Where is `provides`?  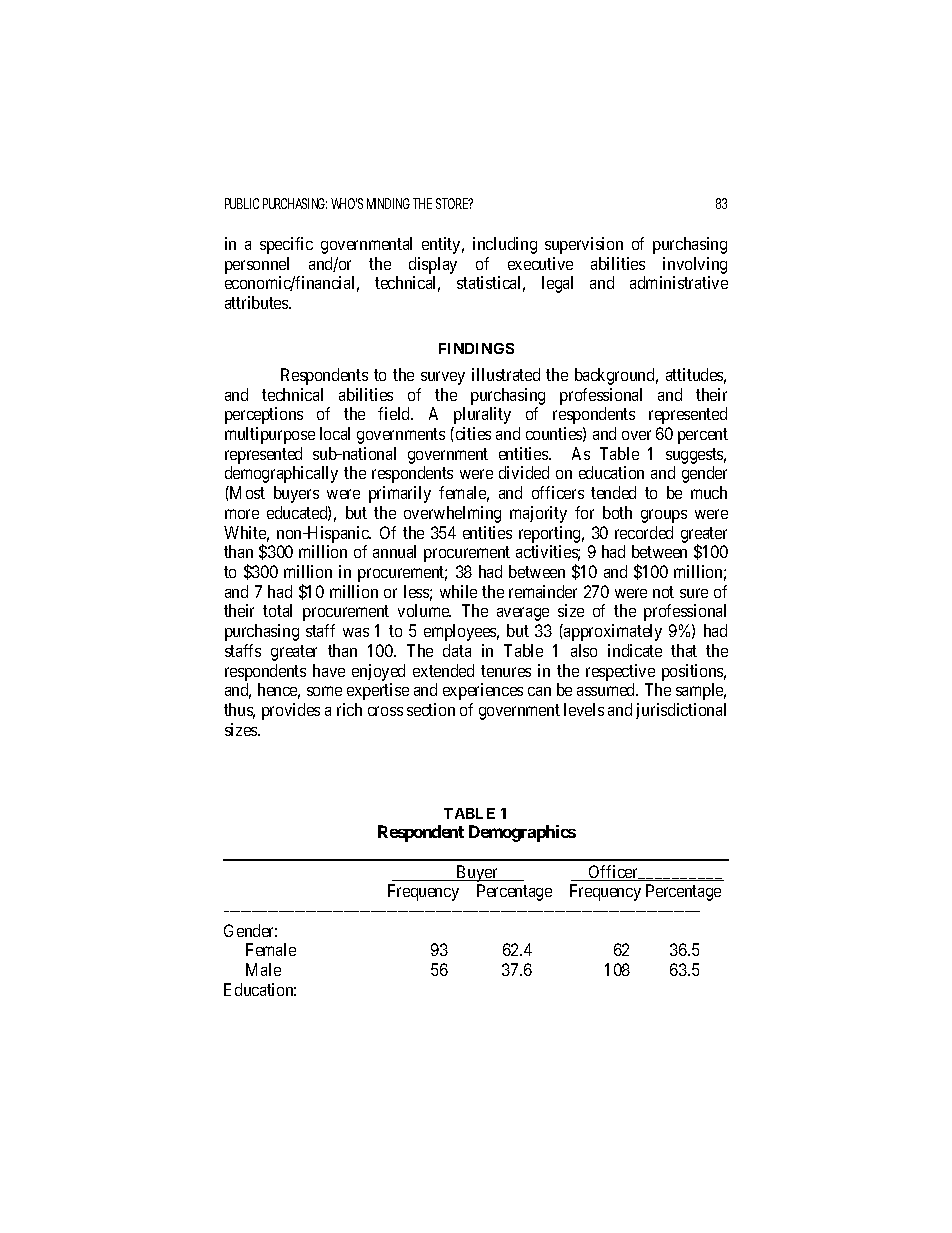
provides is located at coordinates (291, 711).
